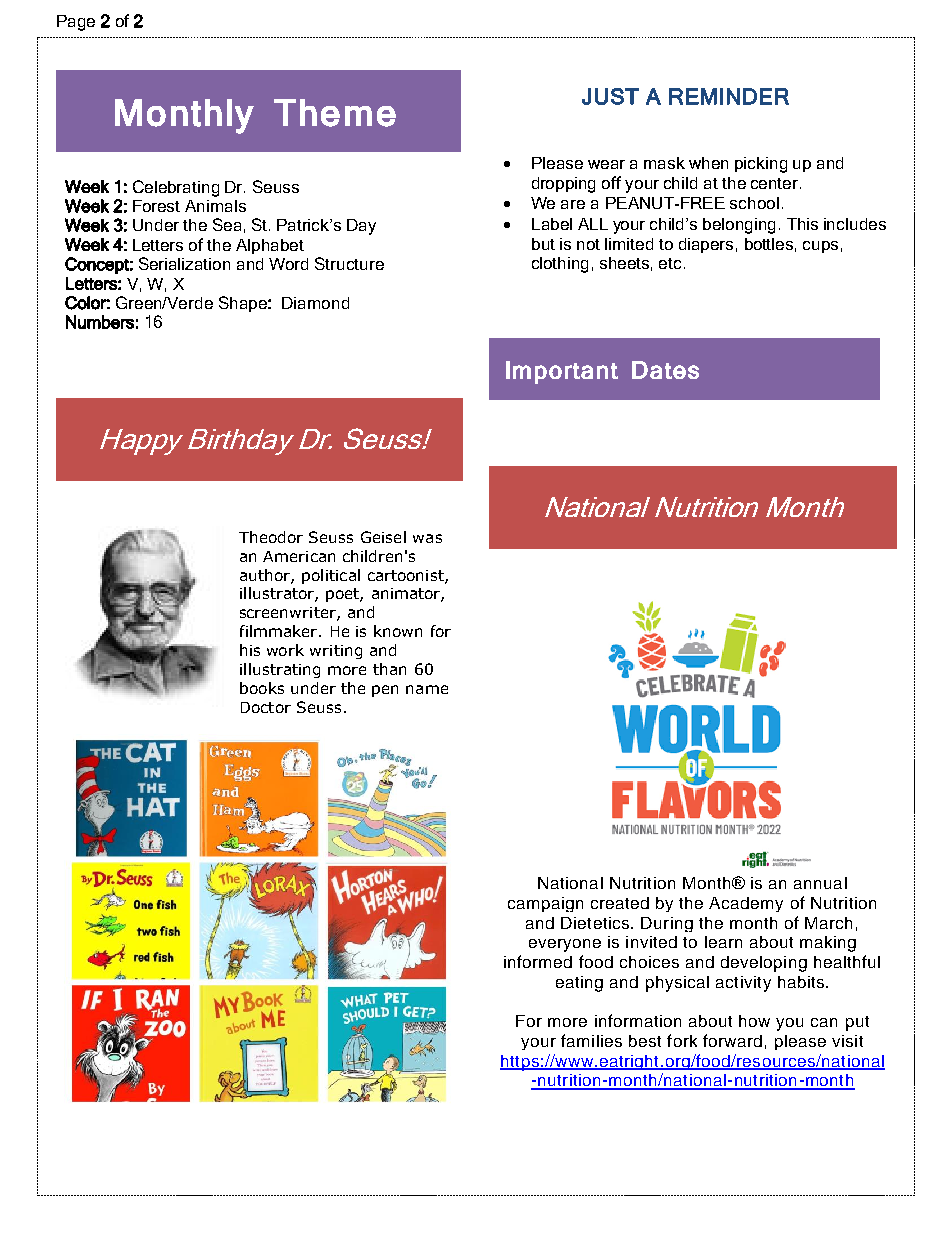 The image size is (952, 1233). I want to click on name, so click(427, 689).
